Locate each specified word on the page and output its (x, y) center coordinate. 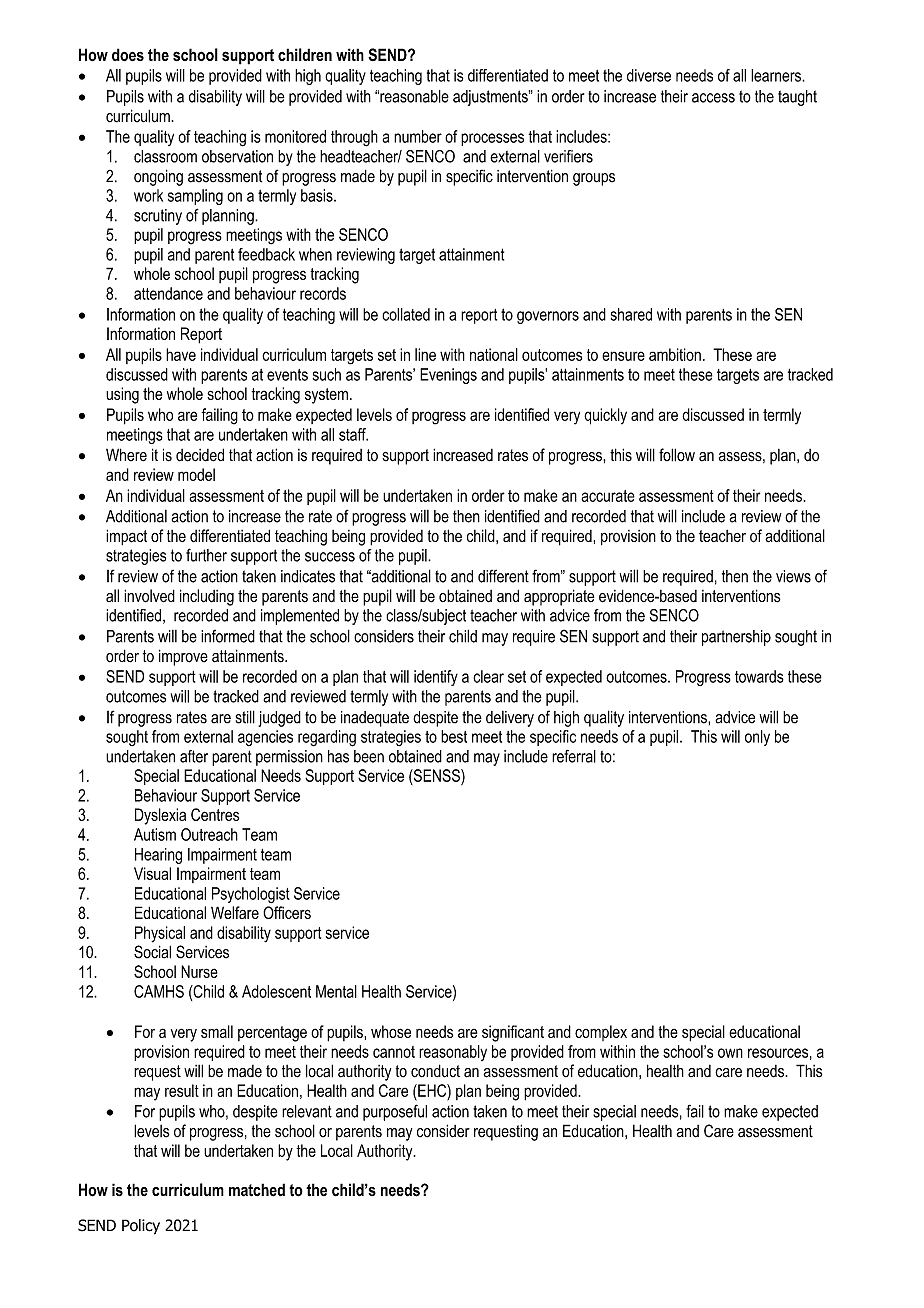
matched (257, 1190)
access (713, 98)
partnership (736, 638)
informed (228, 636)
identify (436, 678)
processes (492, 139)
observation (237, 156)
